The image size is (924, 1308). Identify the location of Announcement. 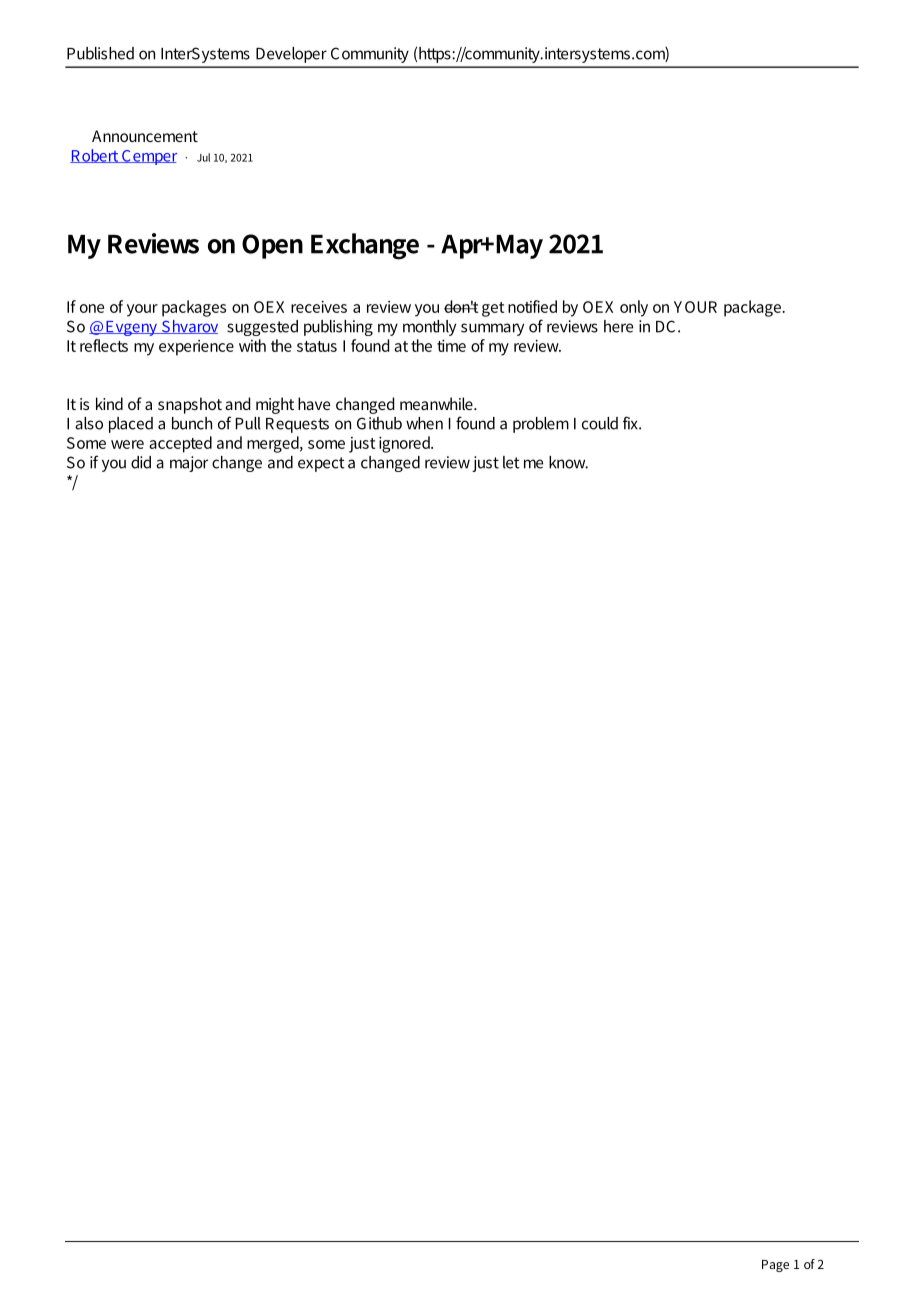
(145, 136).
